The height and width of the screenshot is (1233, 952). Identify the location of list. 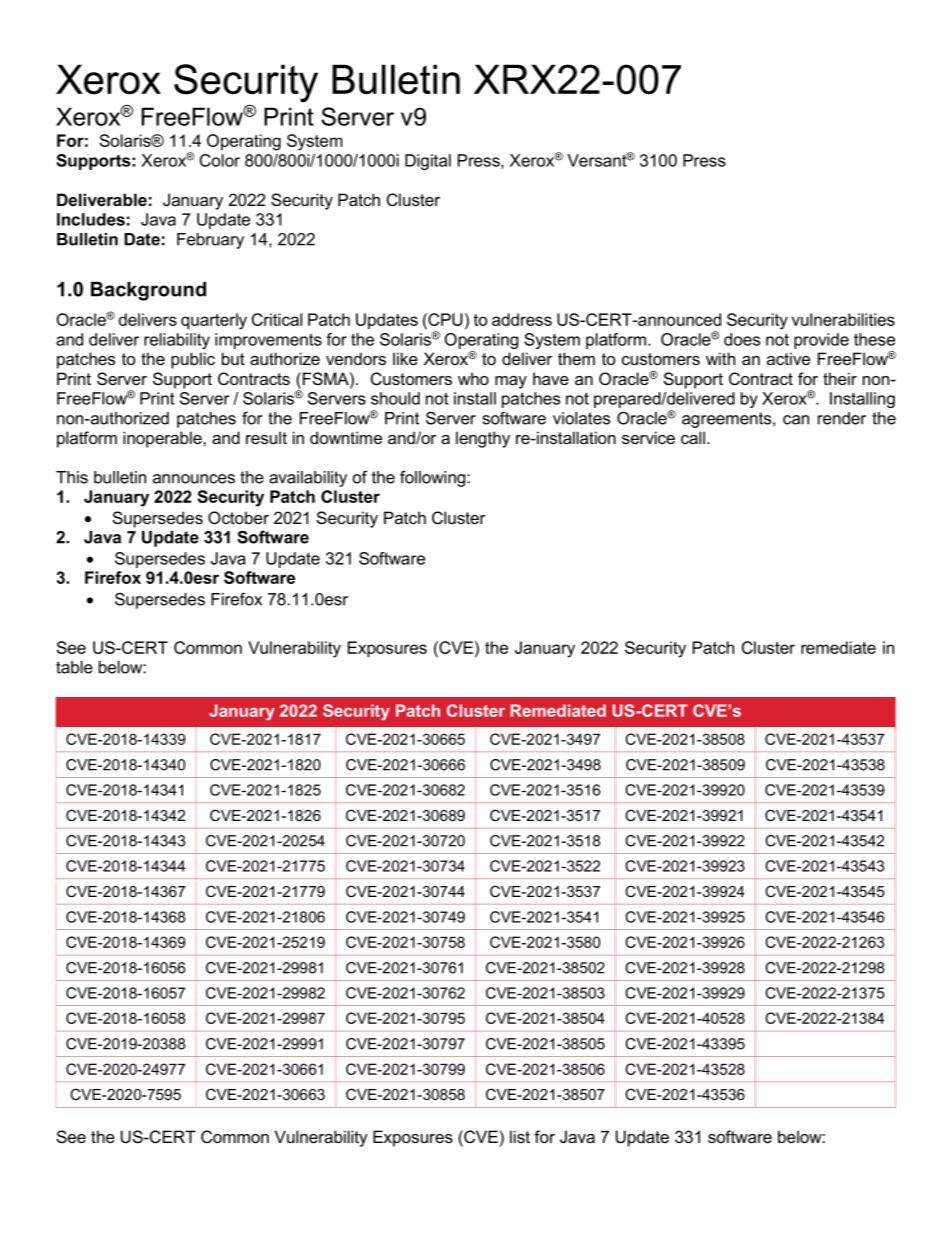
(520, 1136).
